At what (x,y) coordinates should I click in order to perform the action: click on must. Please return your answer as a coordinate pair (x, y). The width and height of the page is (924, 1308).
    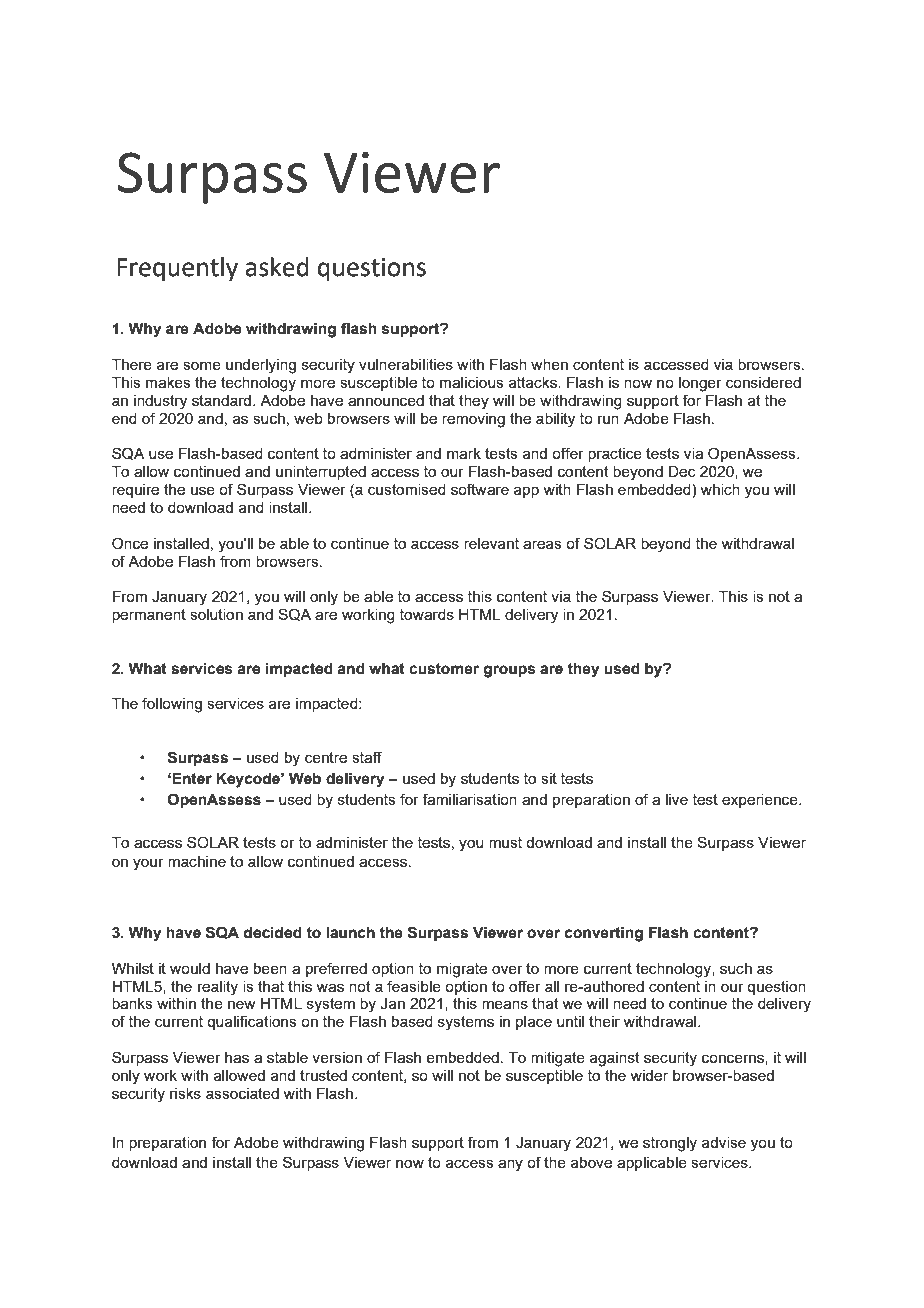
    Looking at the image, I should click on (505, 842).
